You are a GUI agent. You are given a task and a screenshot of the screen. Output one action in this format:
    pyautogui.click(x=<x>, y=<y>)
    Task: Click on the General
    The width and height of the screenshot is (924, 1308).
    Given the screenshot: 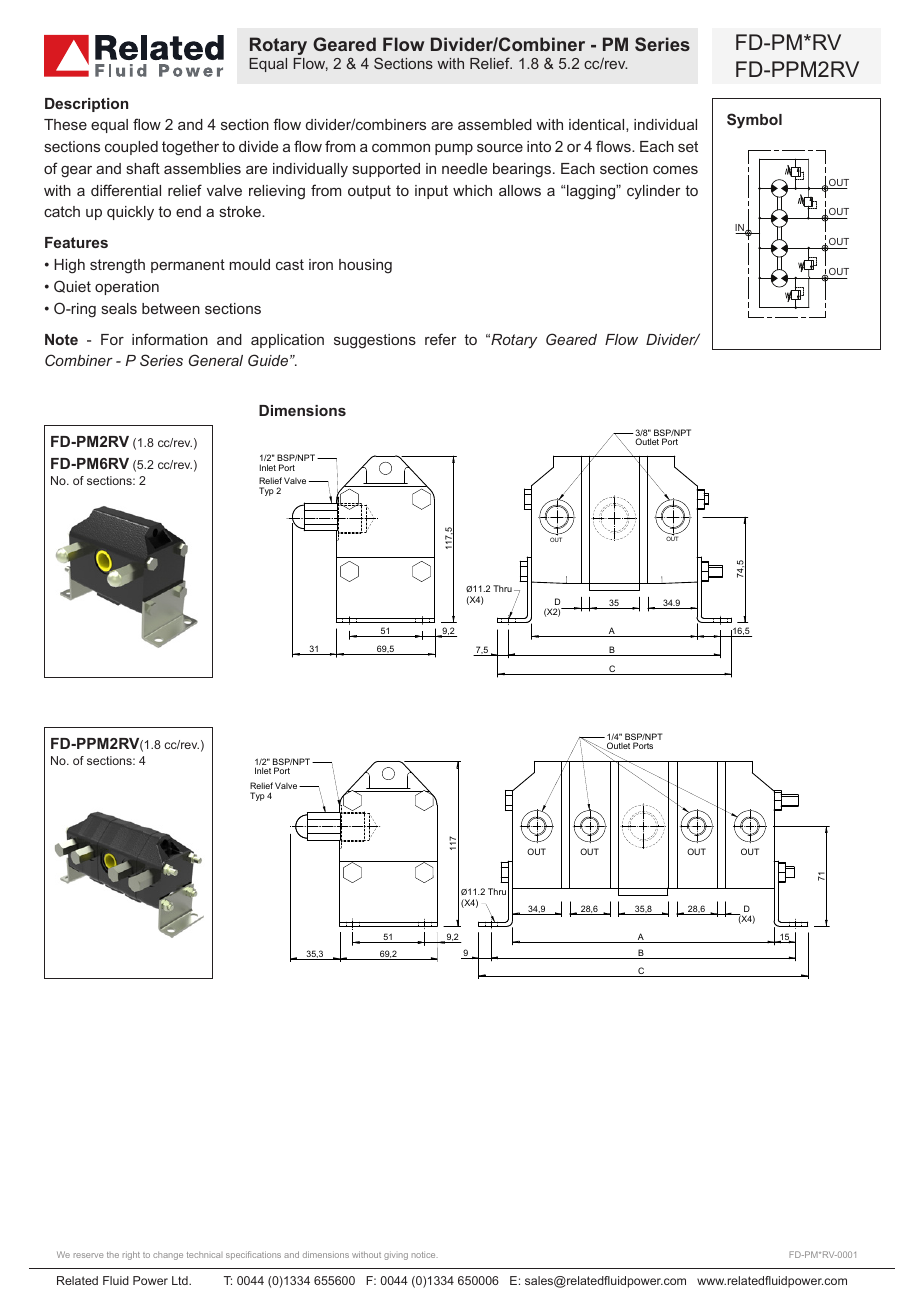 What is the action you would take?
    pyautogui.click(x=216, y=360)
